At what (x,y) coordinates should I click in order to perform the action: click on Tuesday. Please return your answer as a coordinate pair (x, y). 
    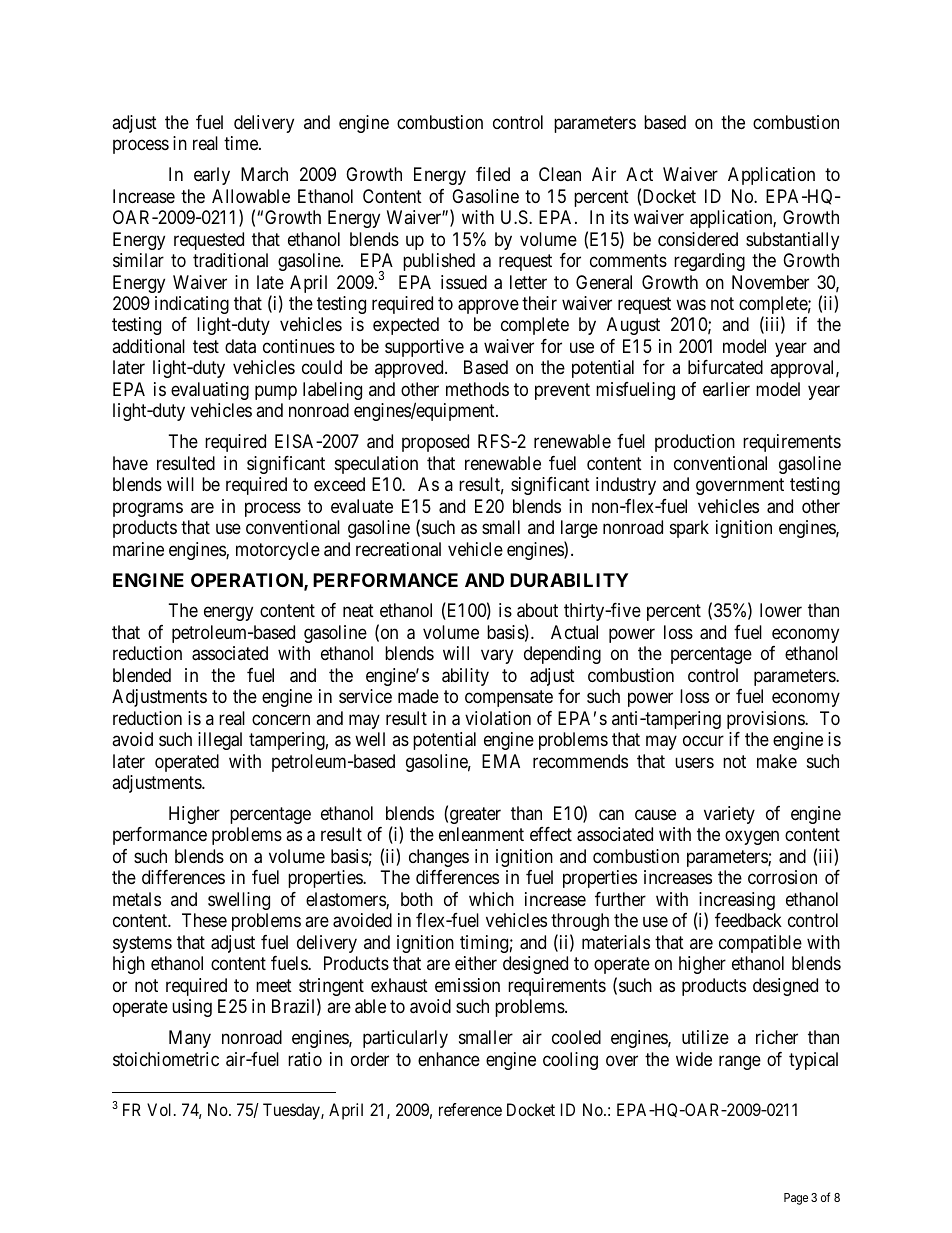
    Looking at the image, I should click on (292, 1111).
